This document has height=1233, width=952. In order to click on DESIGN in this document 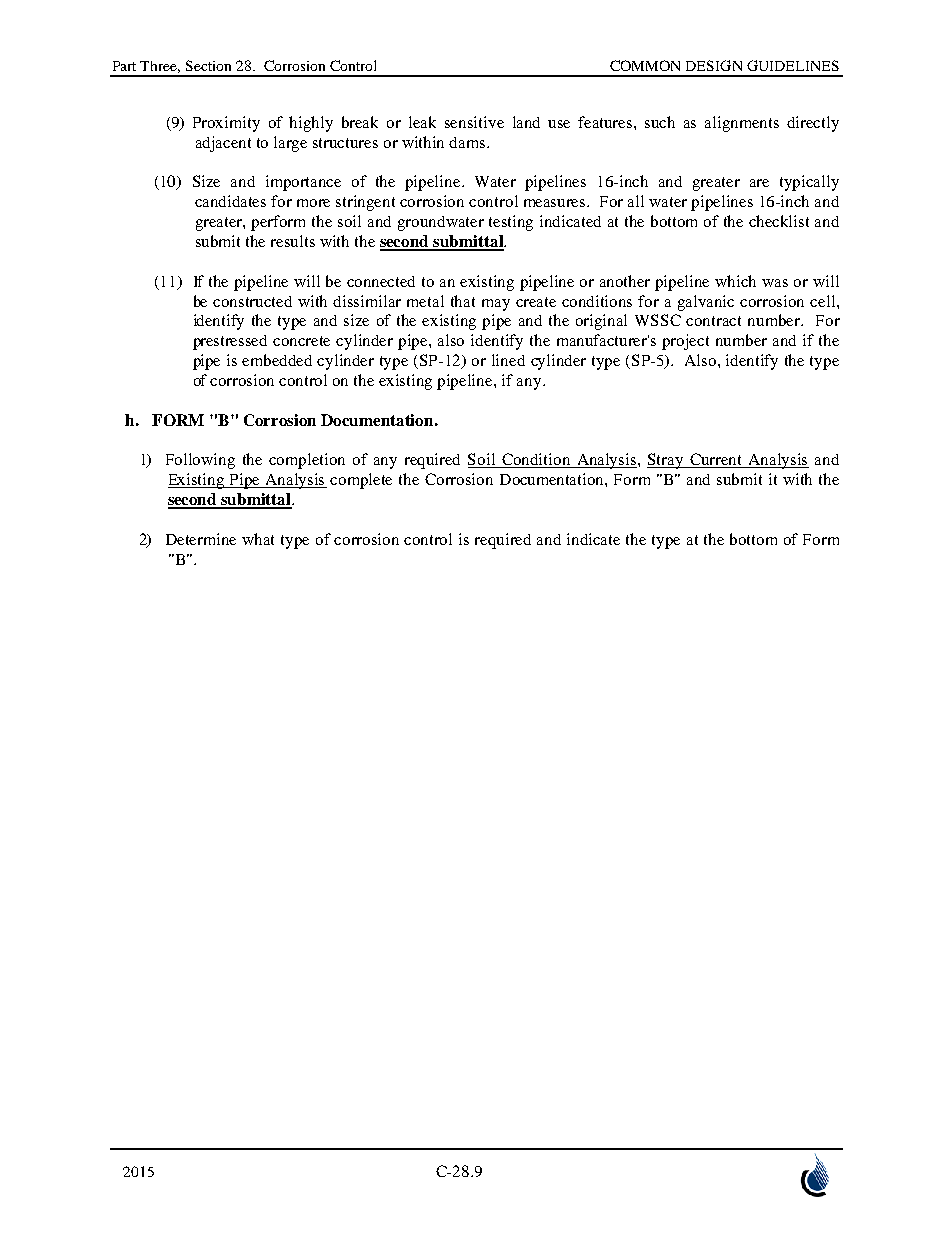, I will do `click(714, 65)`.
